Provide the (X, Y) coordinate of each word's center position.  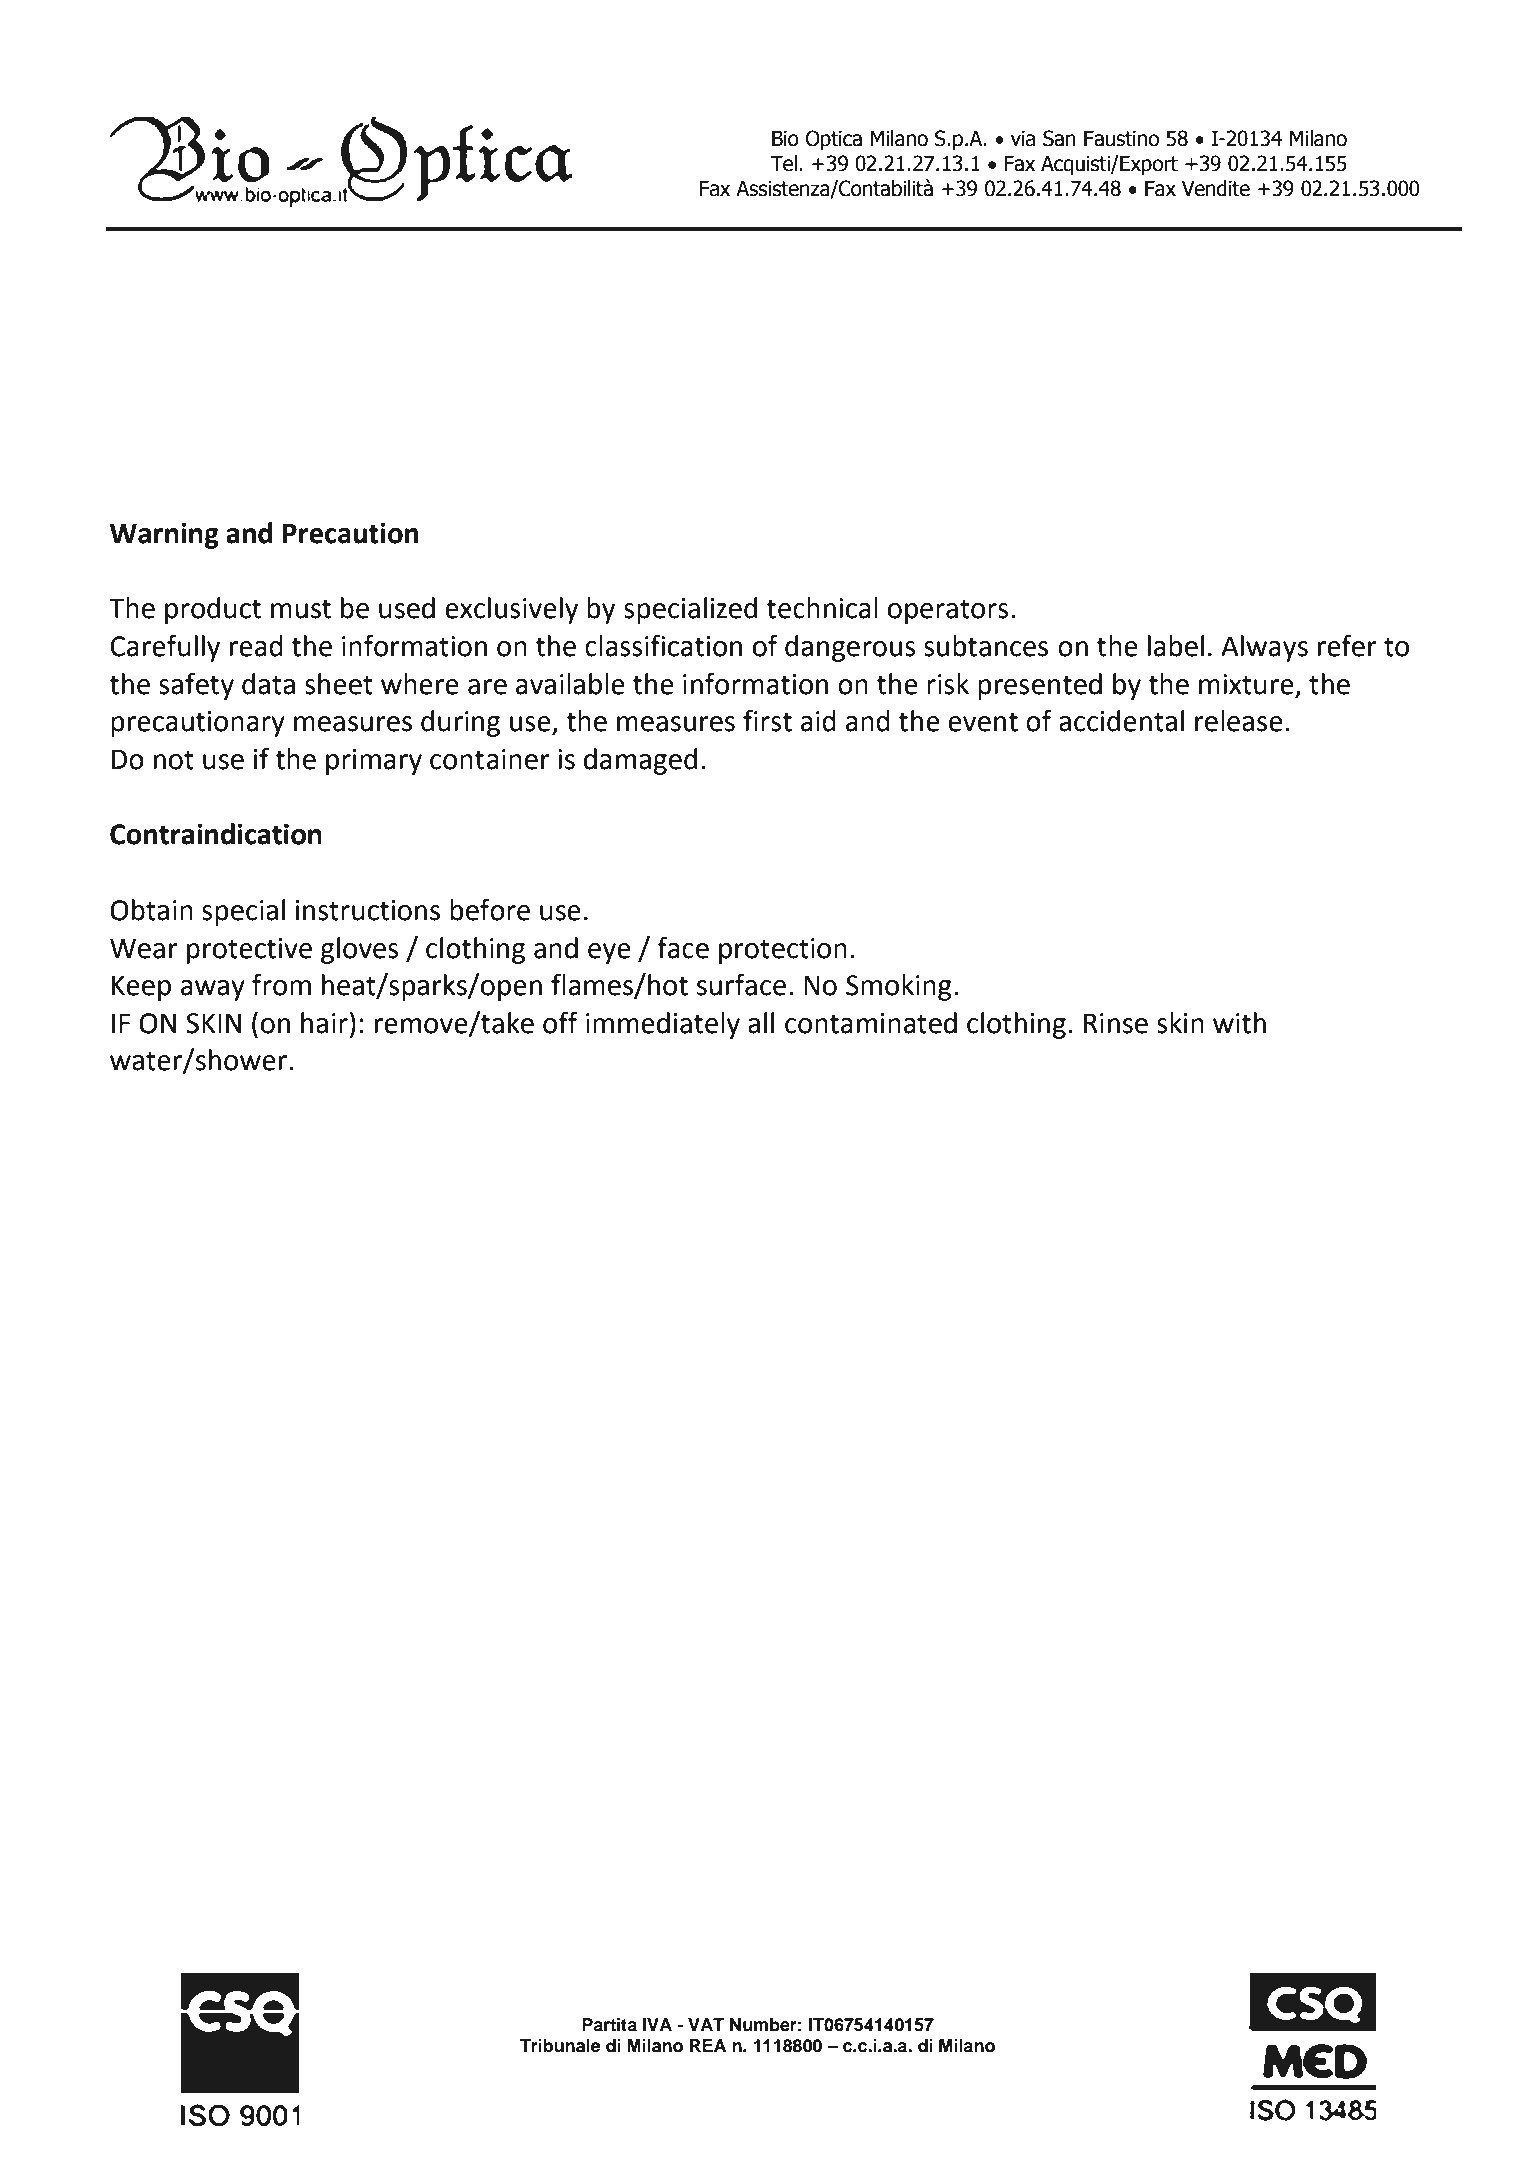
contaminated (871, 1023)
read (256, 646)
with (1239, 1023)
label (1176, 646)
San (1059, 138)
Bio (785, 138)
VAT (706, 2024)
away (213, 990)
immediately (663, 1025)
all (761, 1023)
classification (663, 645)
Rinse (1116, 1023)
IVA (657, 2024)
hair (324, 1023)
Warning (164, 535)
